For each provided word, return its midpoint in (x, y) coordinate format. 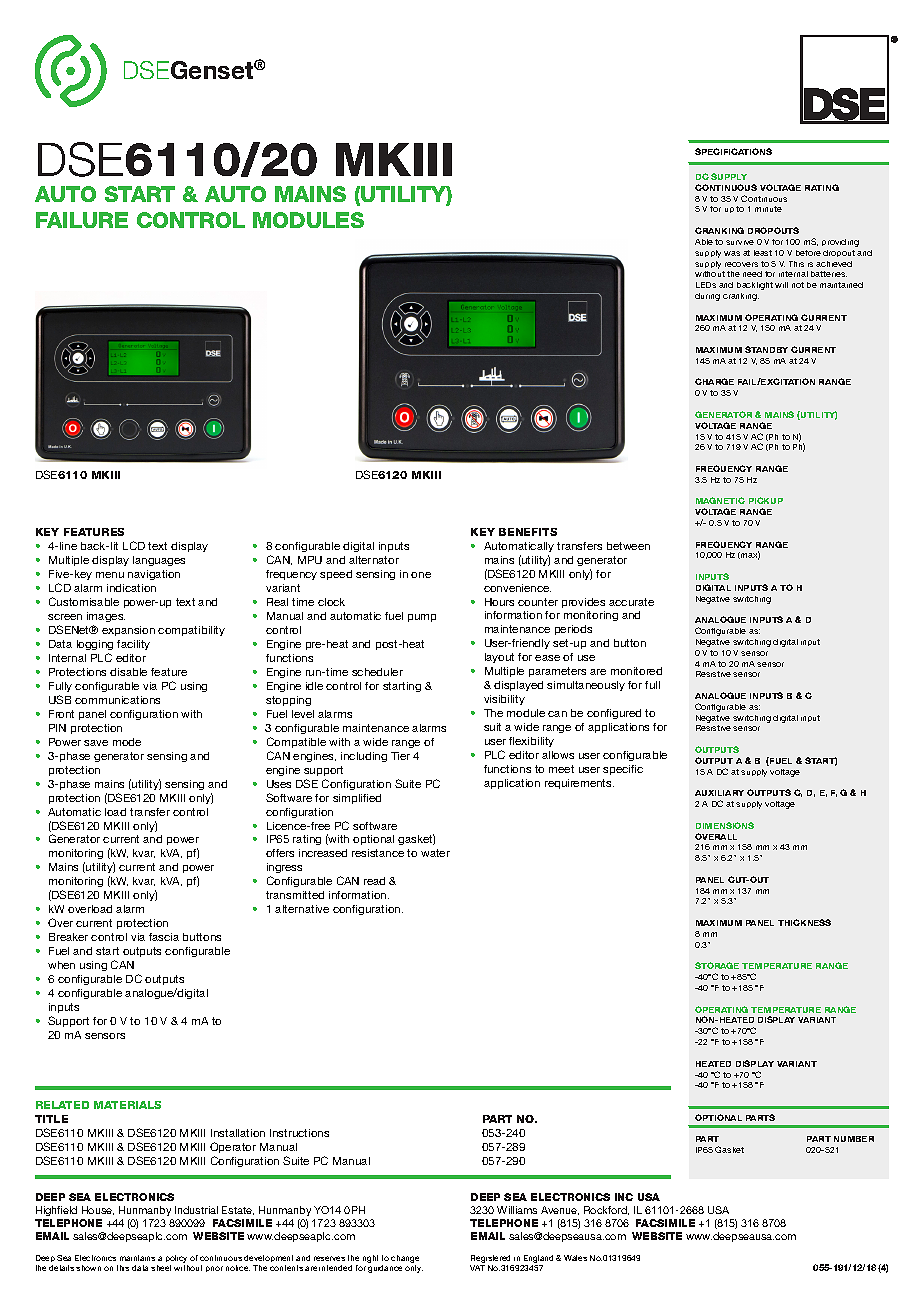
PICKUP (766, 500)
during (707, 297)
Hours (499, 602)
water (435, 853)
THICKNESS (804, 922)
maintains (137, 1258)
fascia (164, 937)
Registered (492, 1260)
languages (159, 561)
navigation (154, 575)
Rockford (606, 1210)
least (763, 253)
